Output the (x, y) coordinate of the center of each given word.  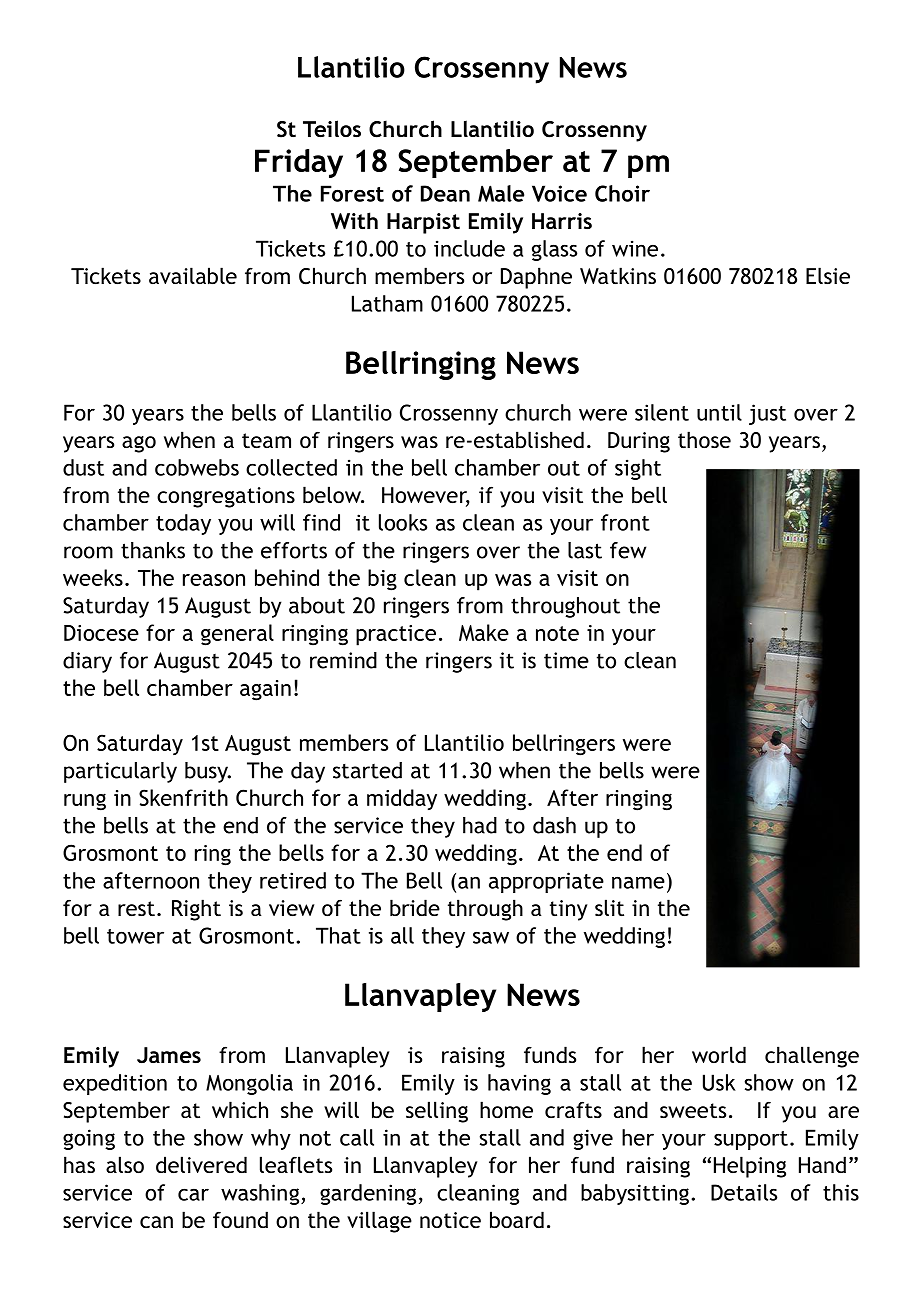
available (193, 276)
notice (450, 1220)
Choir (622, 193)
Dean (445, 193)
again (265, 690)
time (566, 660)
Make (484, 632)
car (193, 1194)
